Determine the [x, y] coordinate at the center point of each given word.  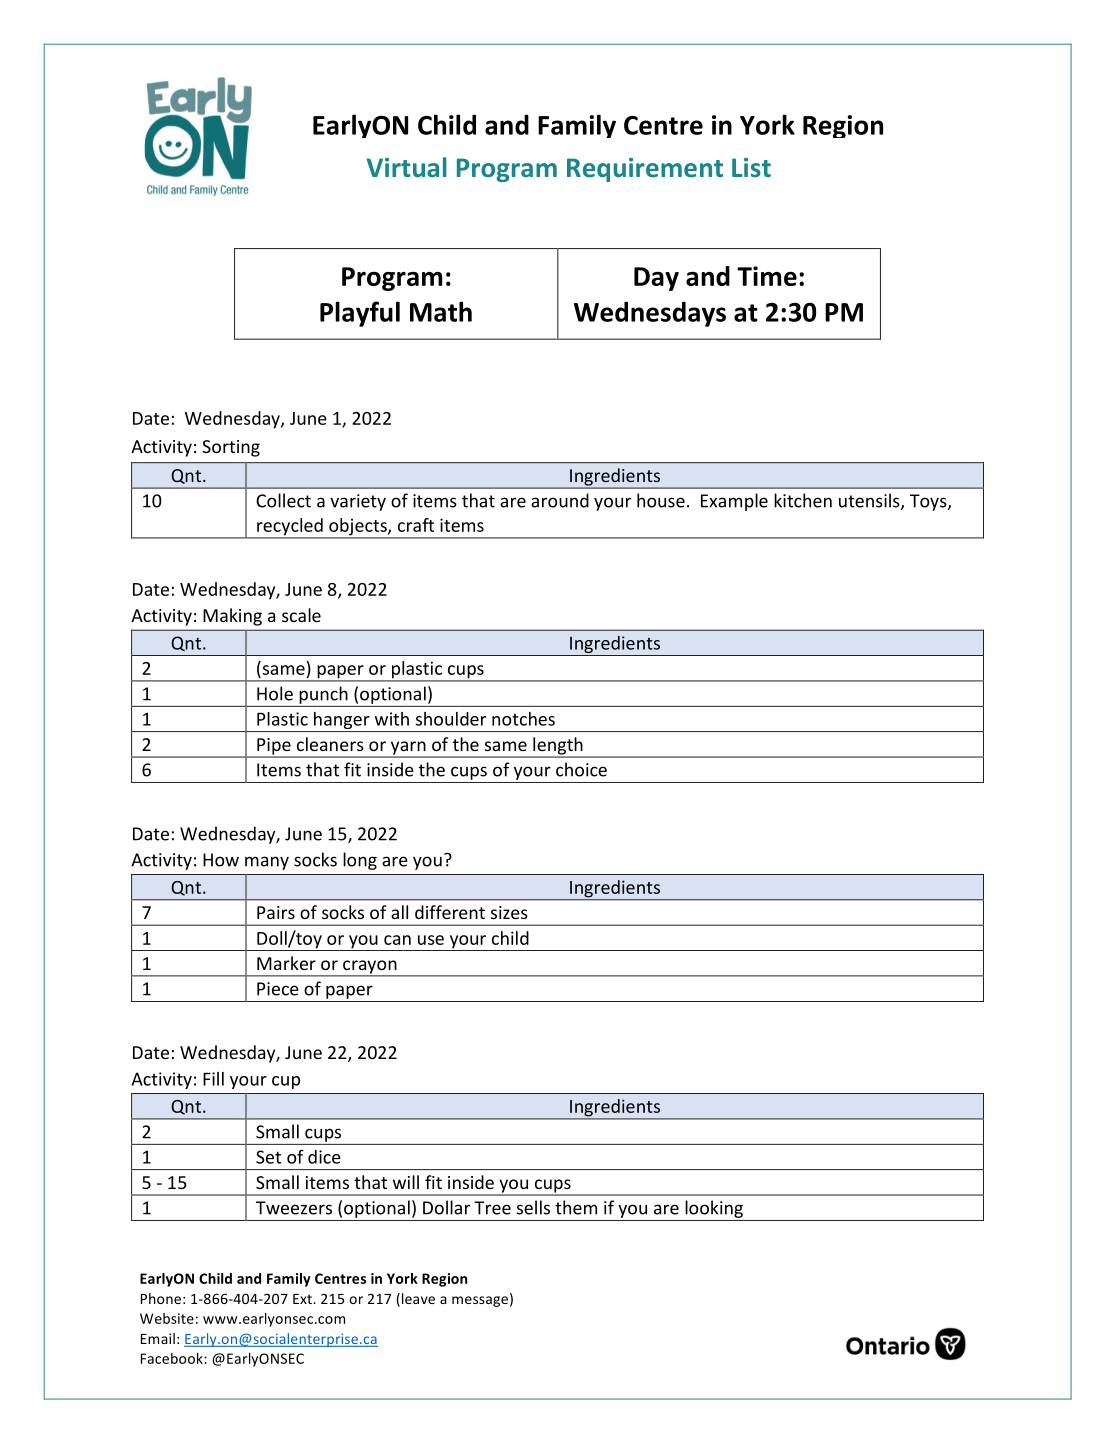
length [558, 747]
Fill [213, 1079]
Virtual [406, 167]
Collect [283, 500]
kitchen [803, 500]
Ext [303, 1299]
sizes [509, 912]
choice [581, 769]
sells [533, 1207]
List [751, 167]
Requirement [645, 170]
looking [714, 1209]
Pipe [274, 747]
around [560, 500]
